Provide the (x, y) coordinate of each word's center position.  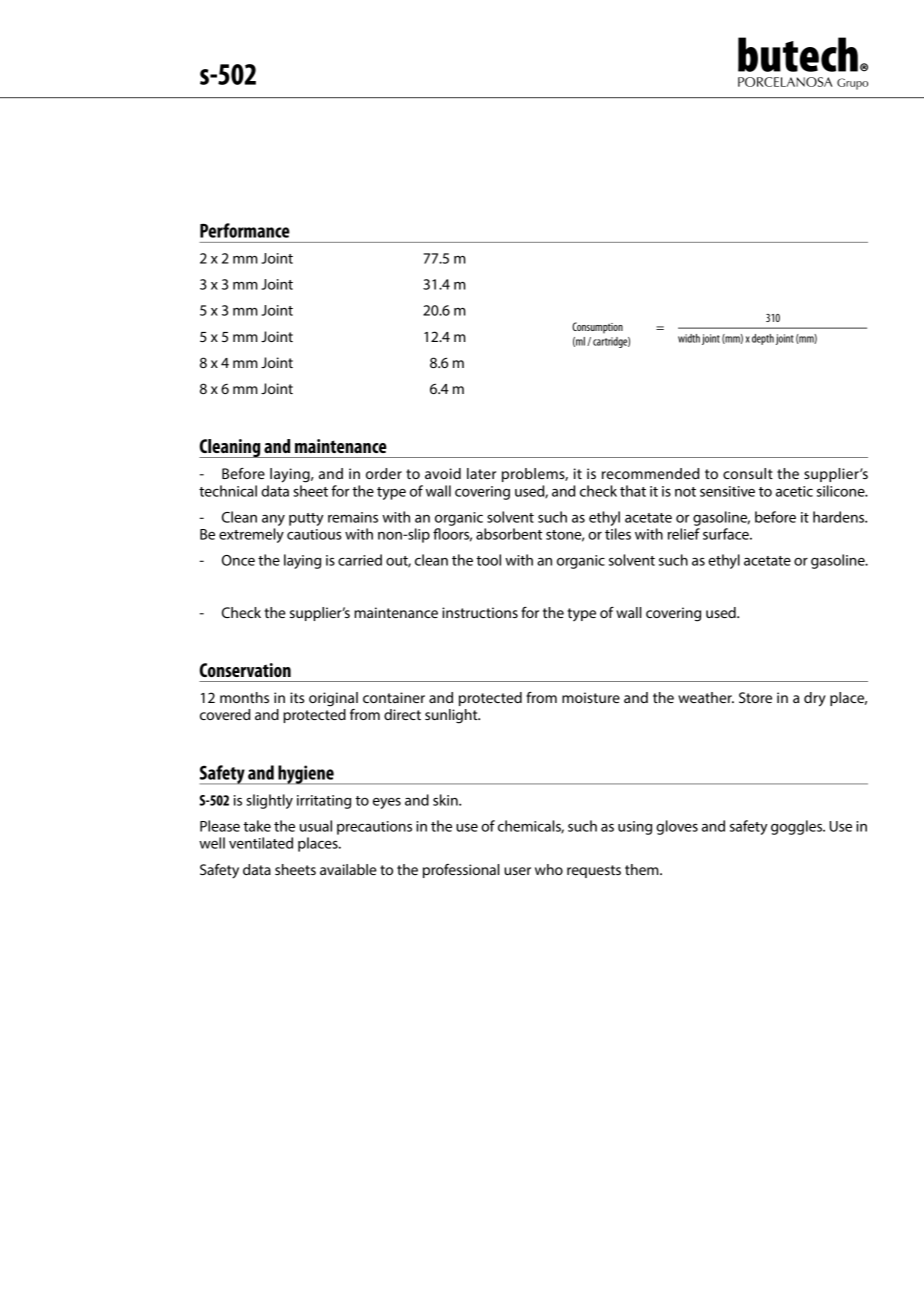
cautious (314, 534)
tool (488, 560)
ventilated (261, 843)
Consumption (597, 328)
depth (763, 339)
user (517, 871)
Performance (245, 230)
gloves (677, 827)
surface (727, 534)
